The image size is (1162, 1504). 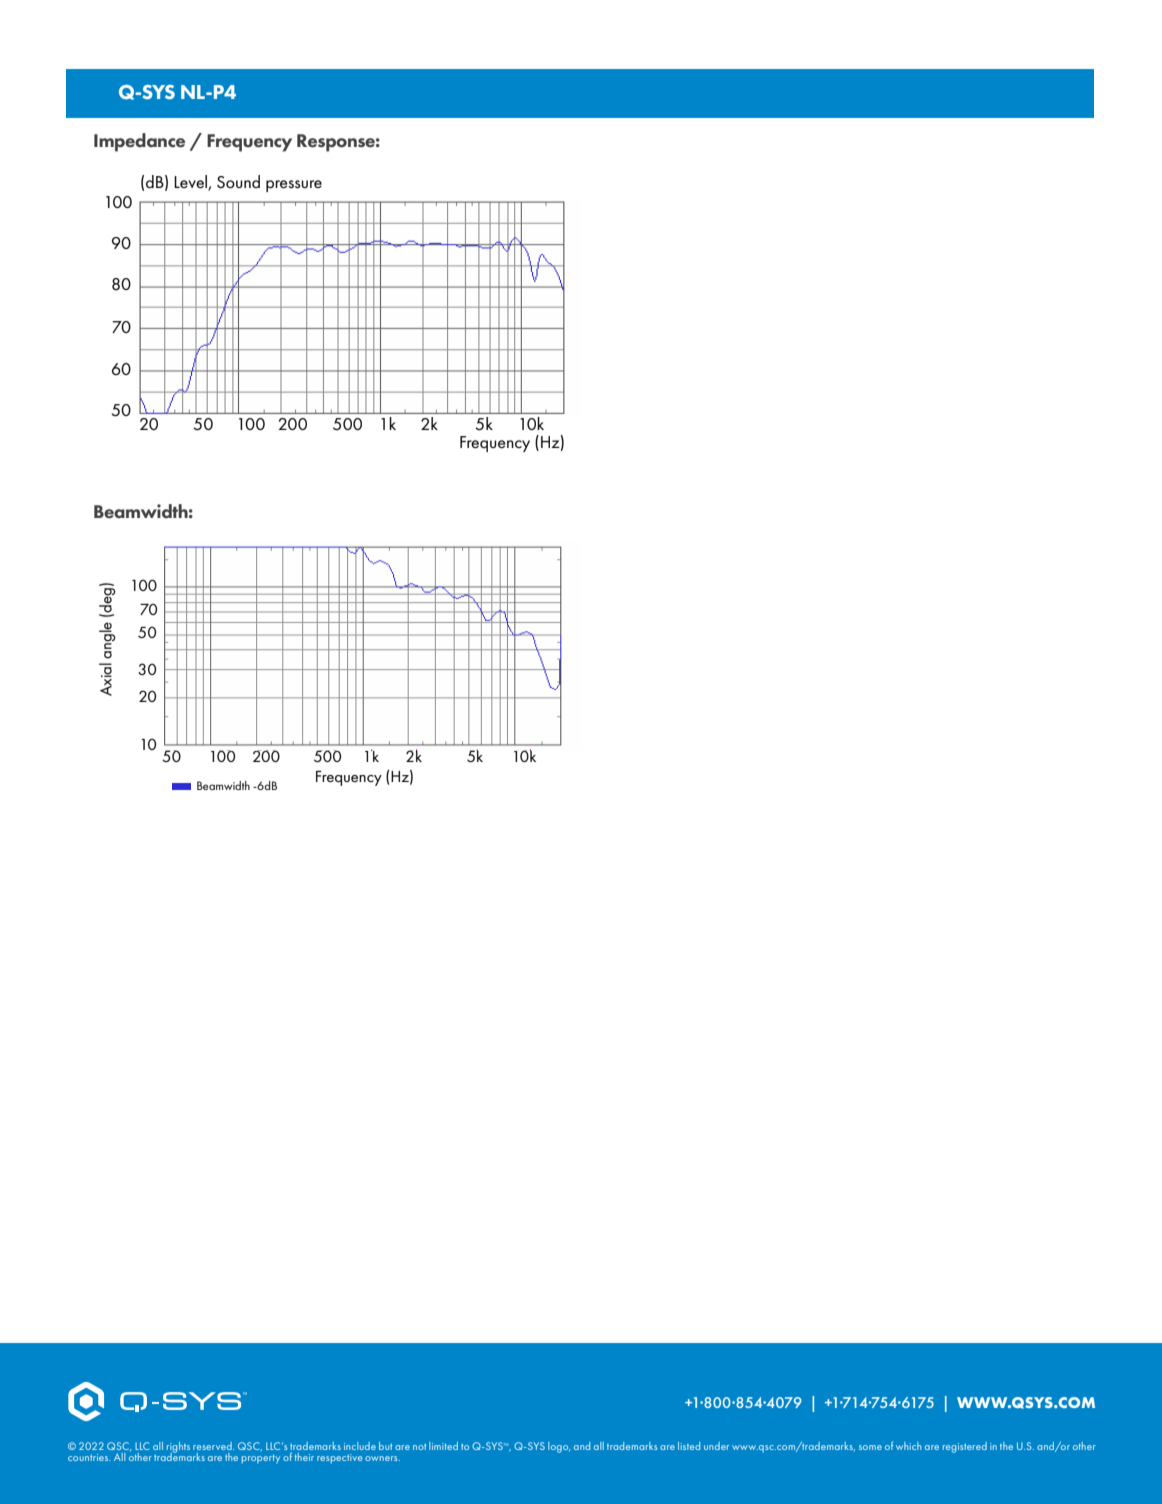 I want to click on logo, so click(x=559, y=1447).
